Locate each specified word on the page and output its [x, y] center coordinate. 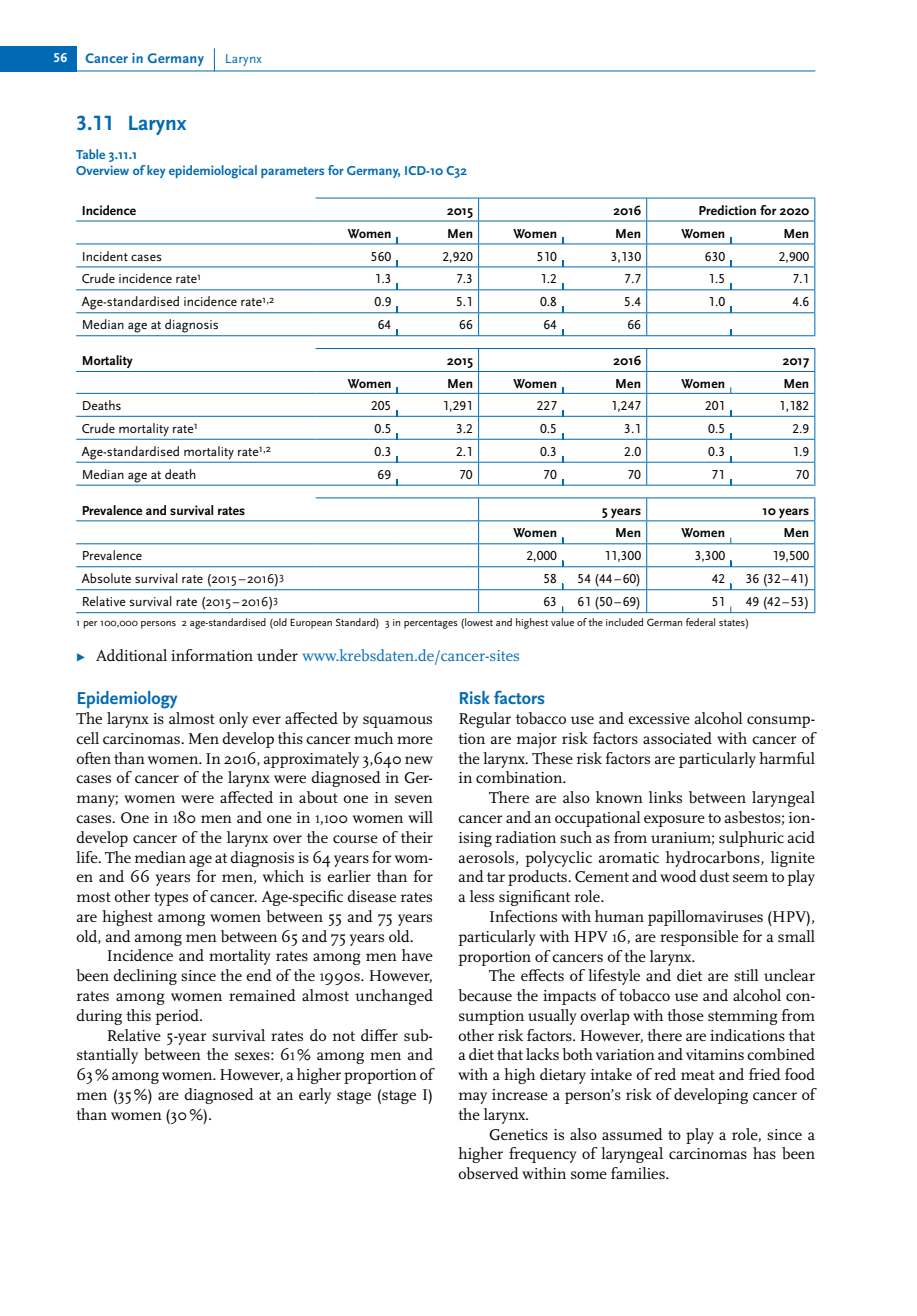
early [315, 1096]
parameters [292, 172]
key [156, 171]
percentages [431, 624]
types [171, 899]
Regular [485, 720]
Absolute [106, 578]
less [482, 896]
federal [700, 622]
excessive [659, 718]
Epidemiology [127, 700]
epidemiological [213, 171]
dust [714, 876]
